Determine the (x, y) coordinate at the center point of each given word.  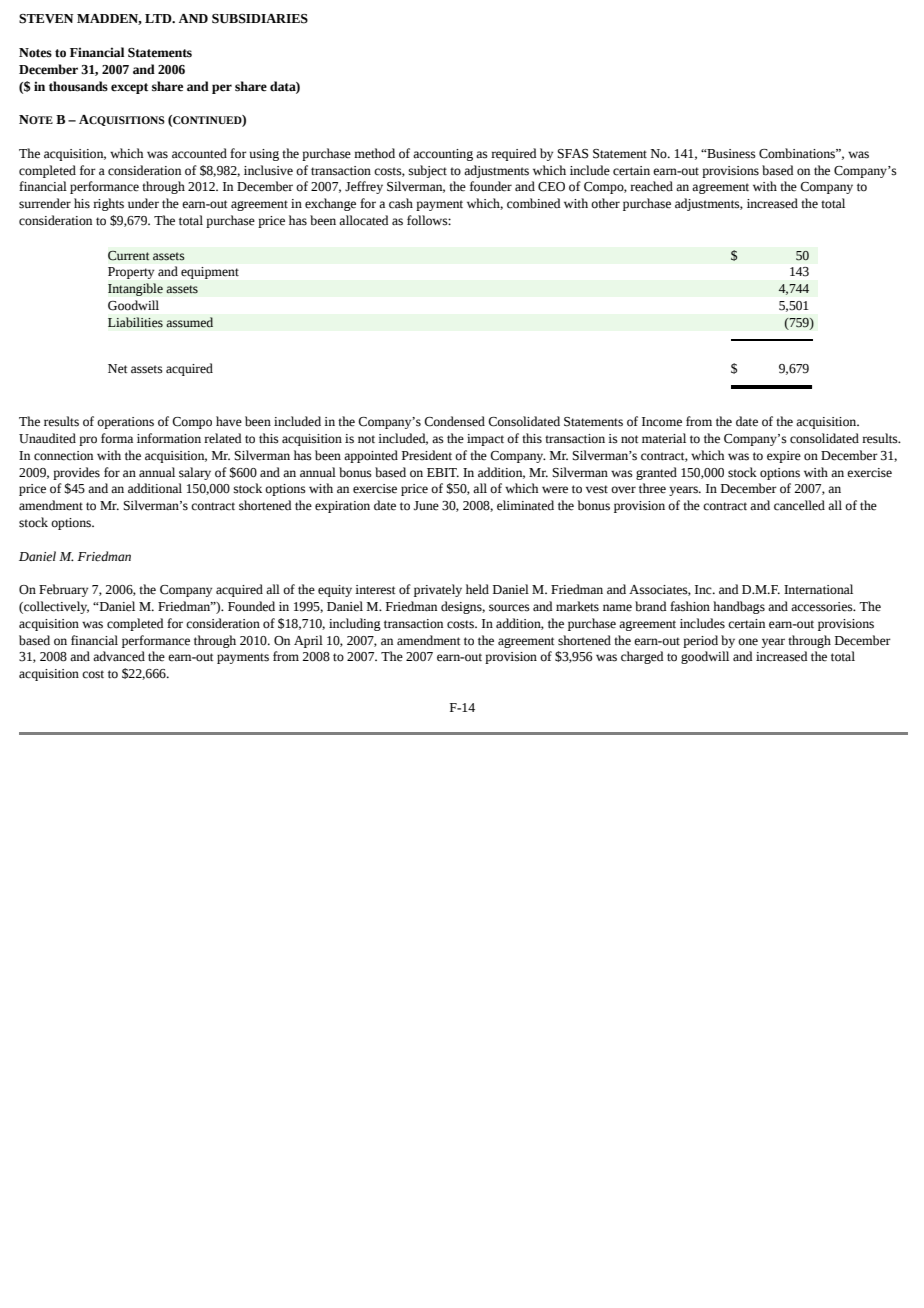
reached (651, 186)
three (652, 488)
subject (427, 171)
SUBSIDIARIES (260, 19)
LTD (159, 18)
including (355, 624)
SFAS (572, 154)
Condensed (454, 421)
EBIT (443, 472)
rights (108, 204)
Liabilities (135, 322)
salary (195, 473)
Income (662, 422)
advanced (119, 656)
